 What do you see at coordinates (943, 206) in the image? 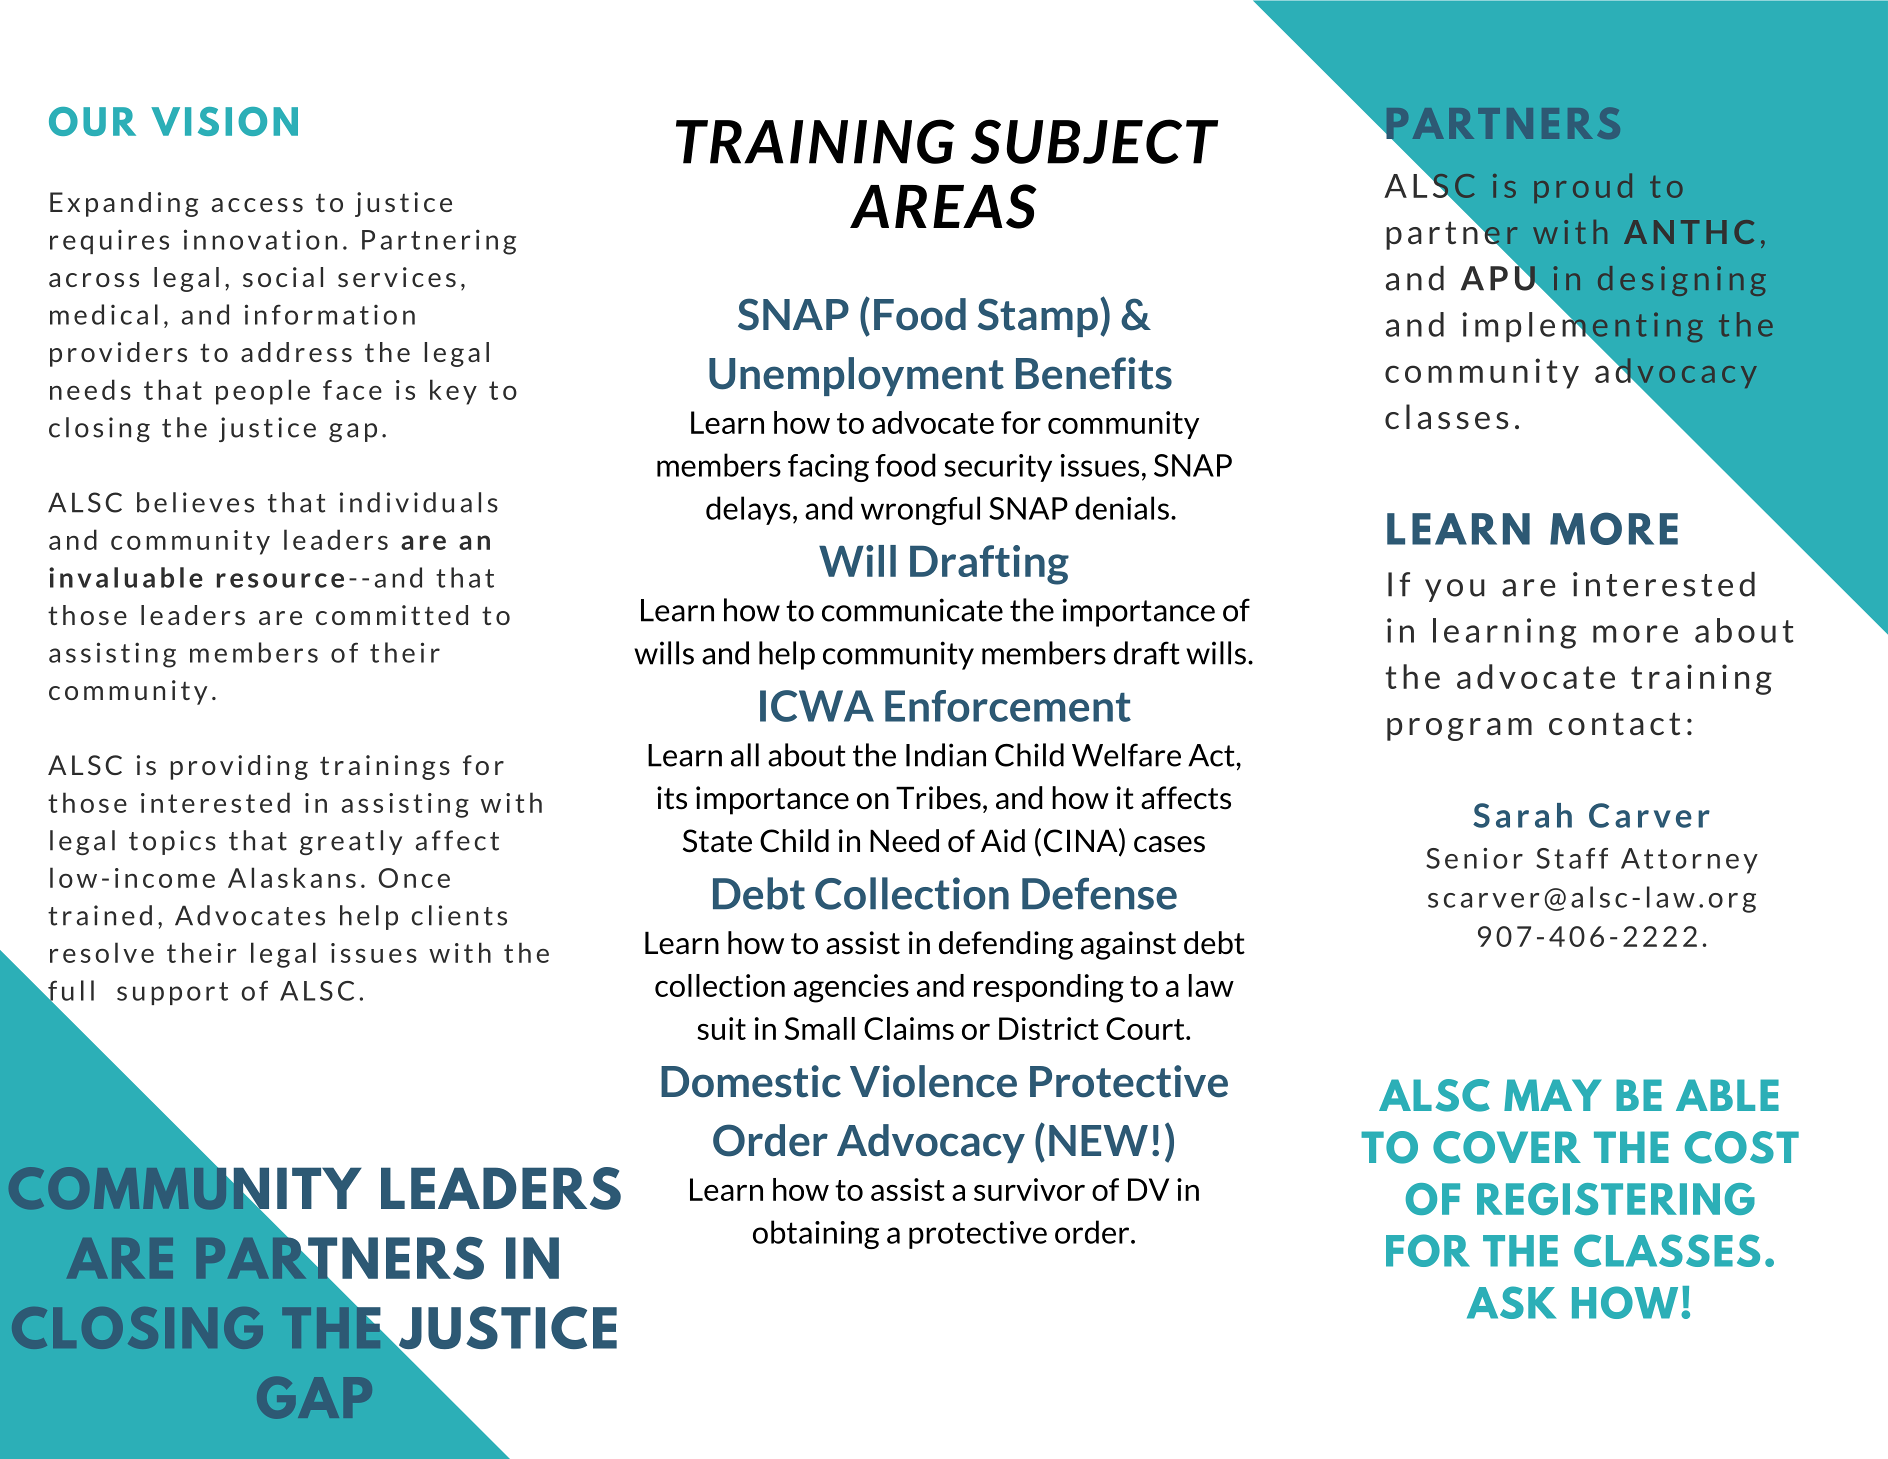
I see `AREAS` at bounding box center [943, 206].
